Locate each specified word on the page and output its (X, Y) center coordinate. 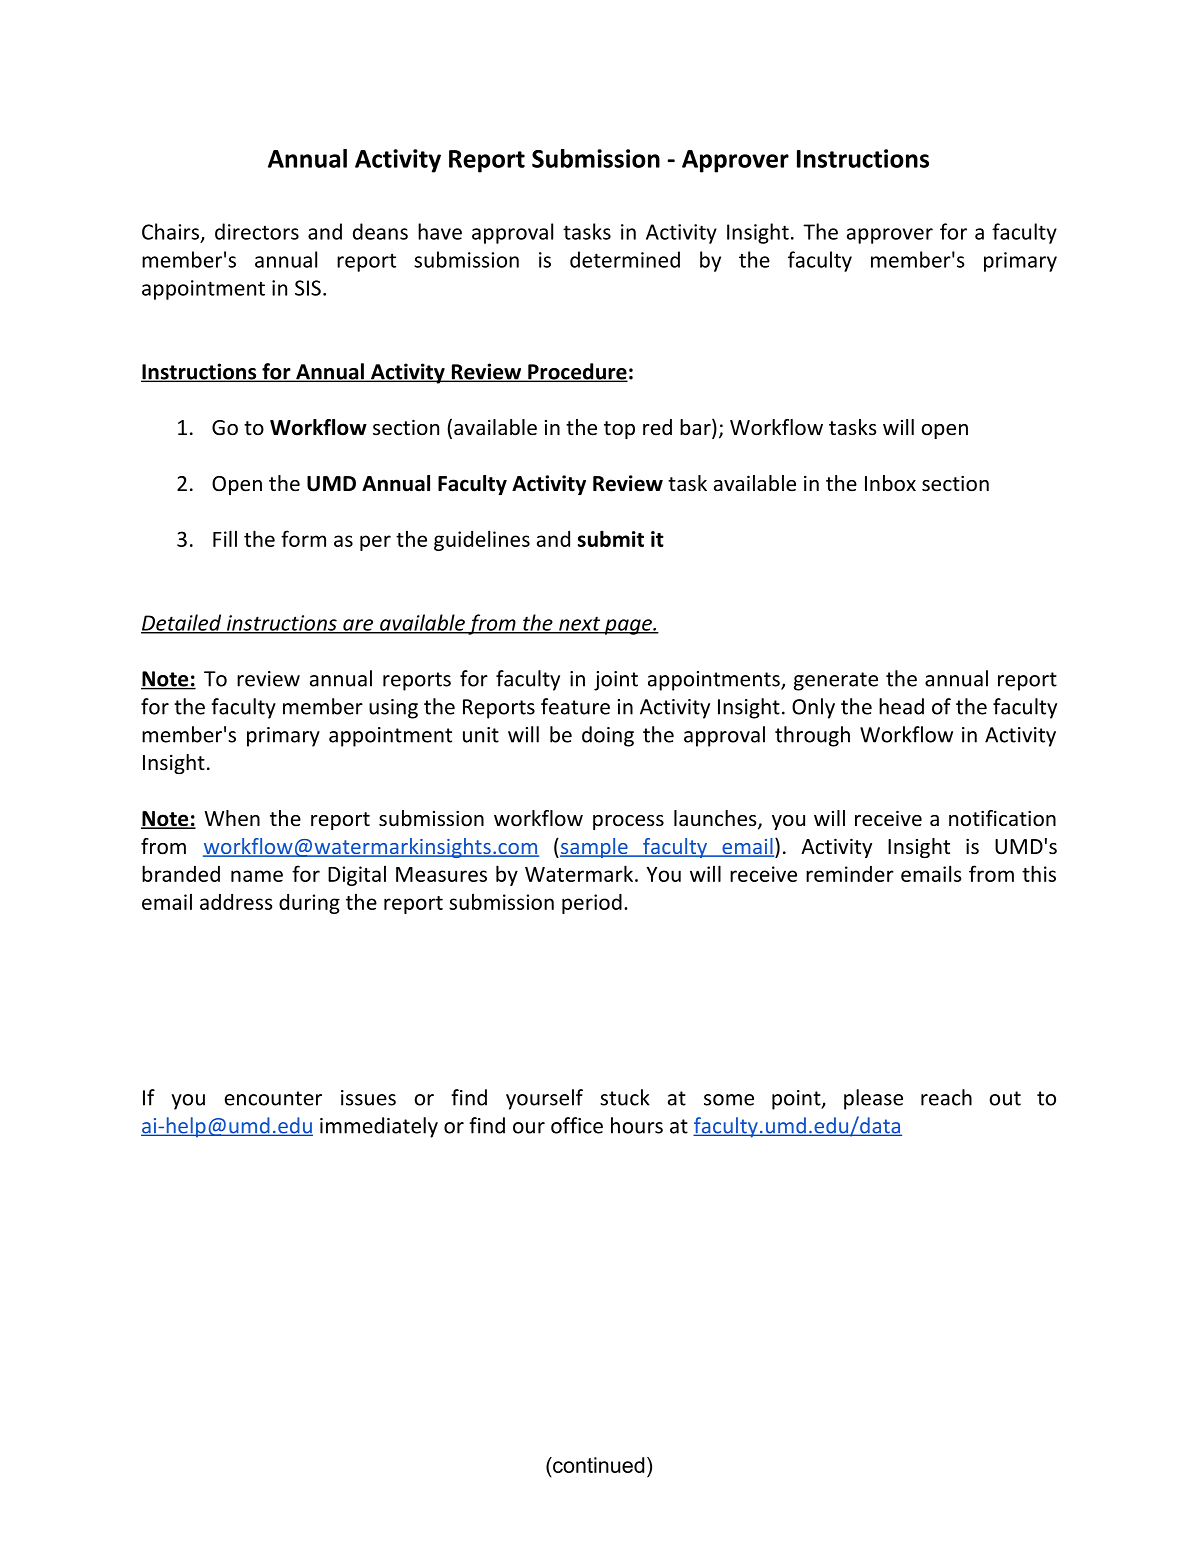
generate (836, 681)
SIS (308, 288)
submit (611, 538)
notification (1002, 818)
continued (597, 1465)
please (873, 1099)
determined (625, 259)
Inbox (890, 483)
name (257, 876)
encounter (273, 1098)
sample (594, 848)
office (577, 1125)
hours (637, 1125)
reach (946, 1097)
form (303, 538)
